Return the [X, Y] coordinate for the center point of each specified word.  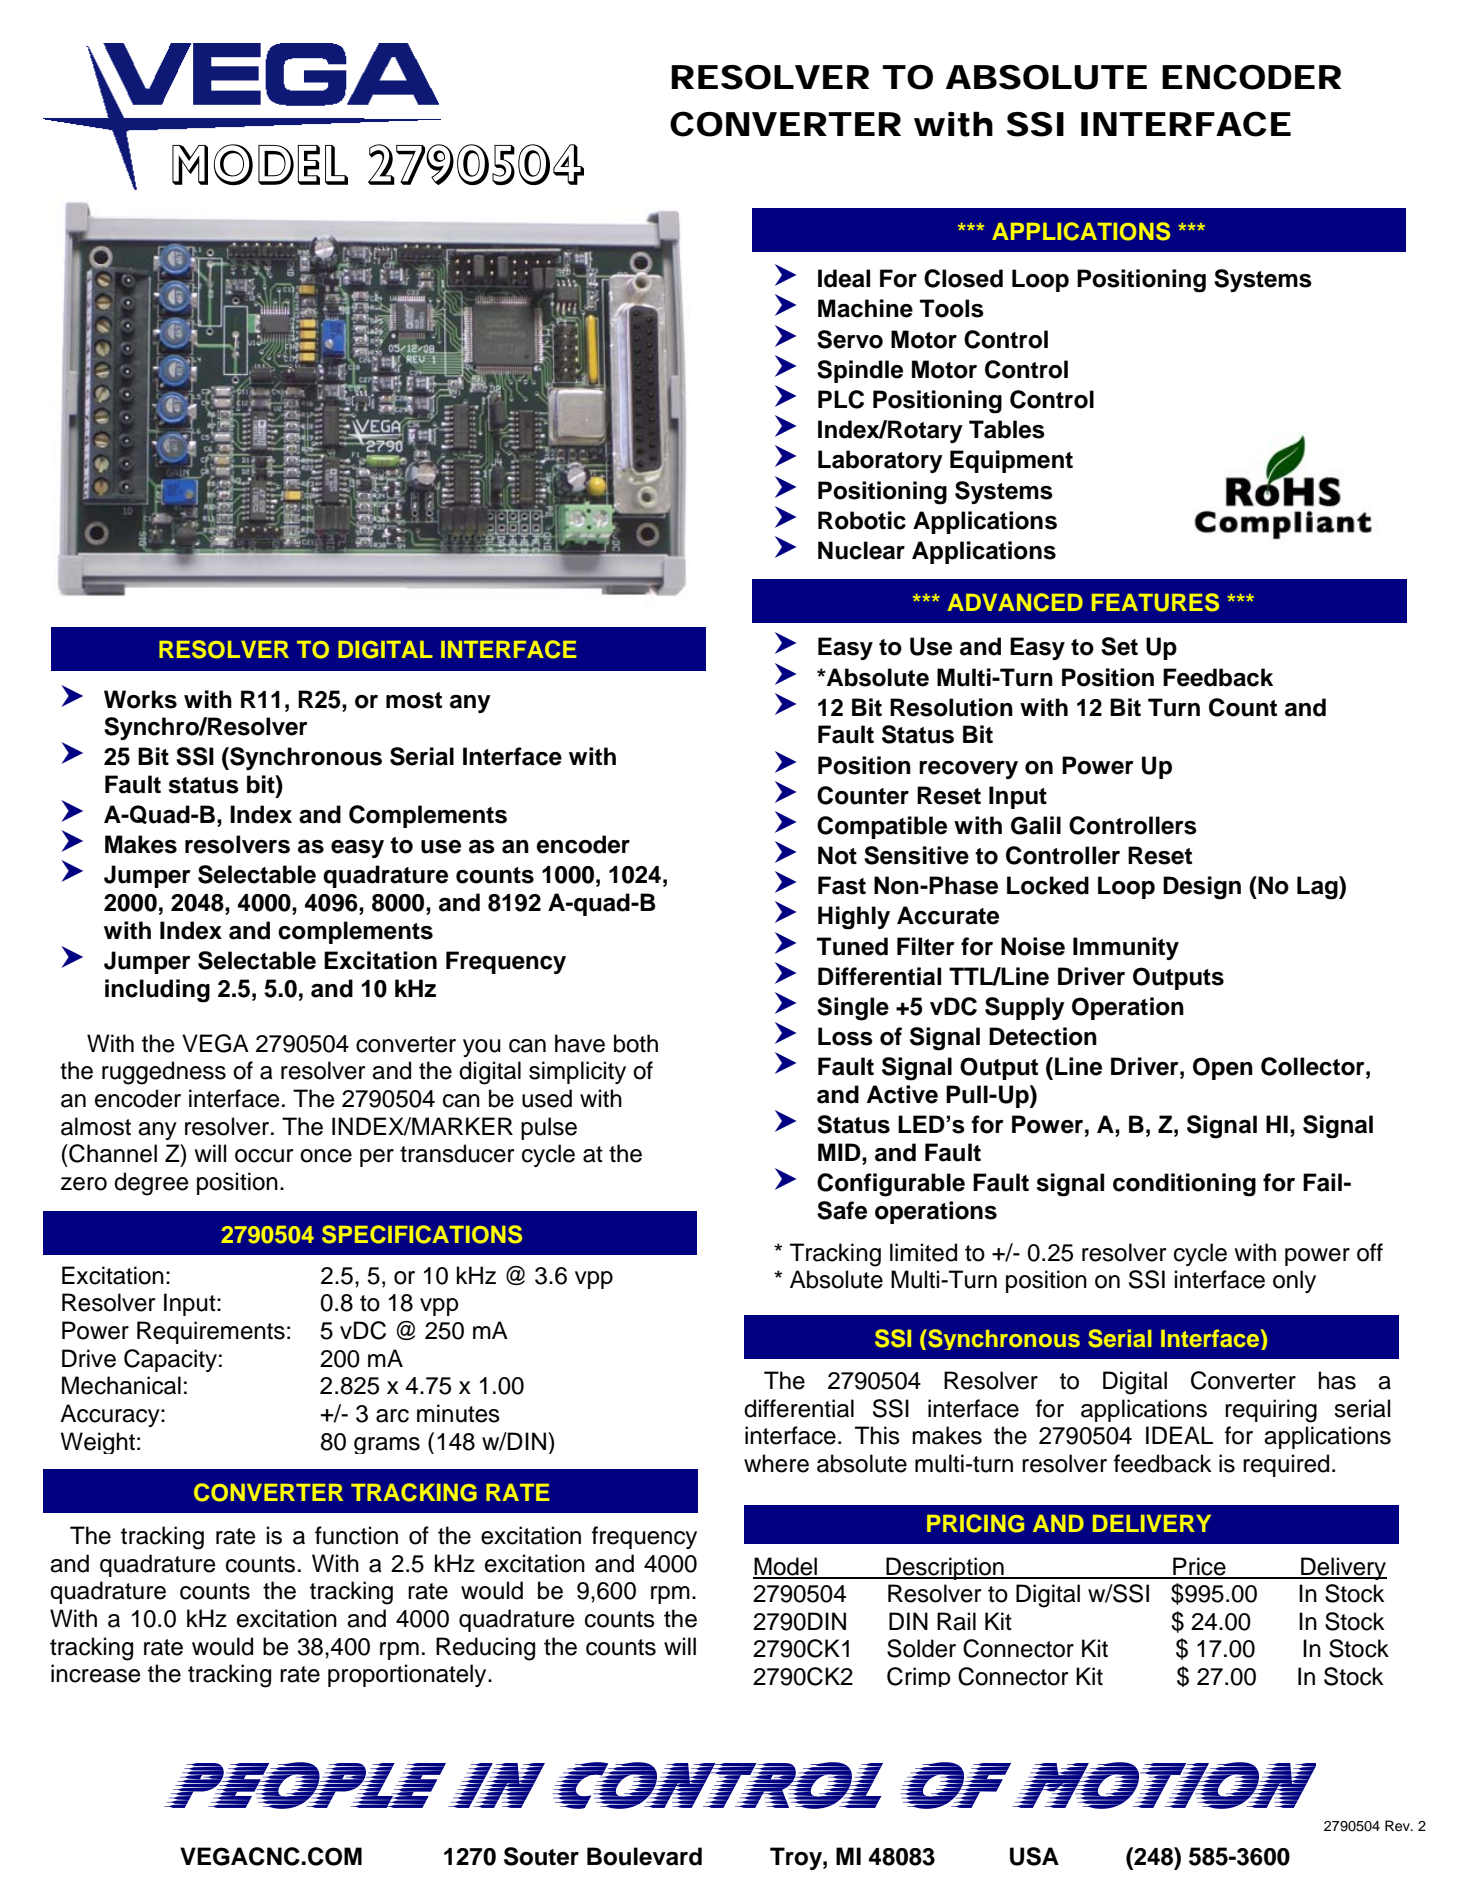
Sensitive [916, 855]
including [157, 991]
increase [96, 1673]
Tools [952, 308]
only [1294, 1281]
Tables [1007, 429]
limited [923, 1252]
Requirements [211, 1332]
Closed [963, 278]
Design [1202, 888]
